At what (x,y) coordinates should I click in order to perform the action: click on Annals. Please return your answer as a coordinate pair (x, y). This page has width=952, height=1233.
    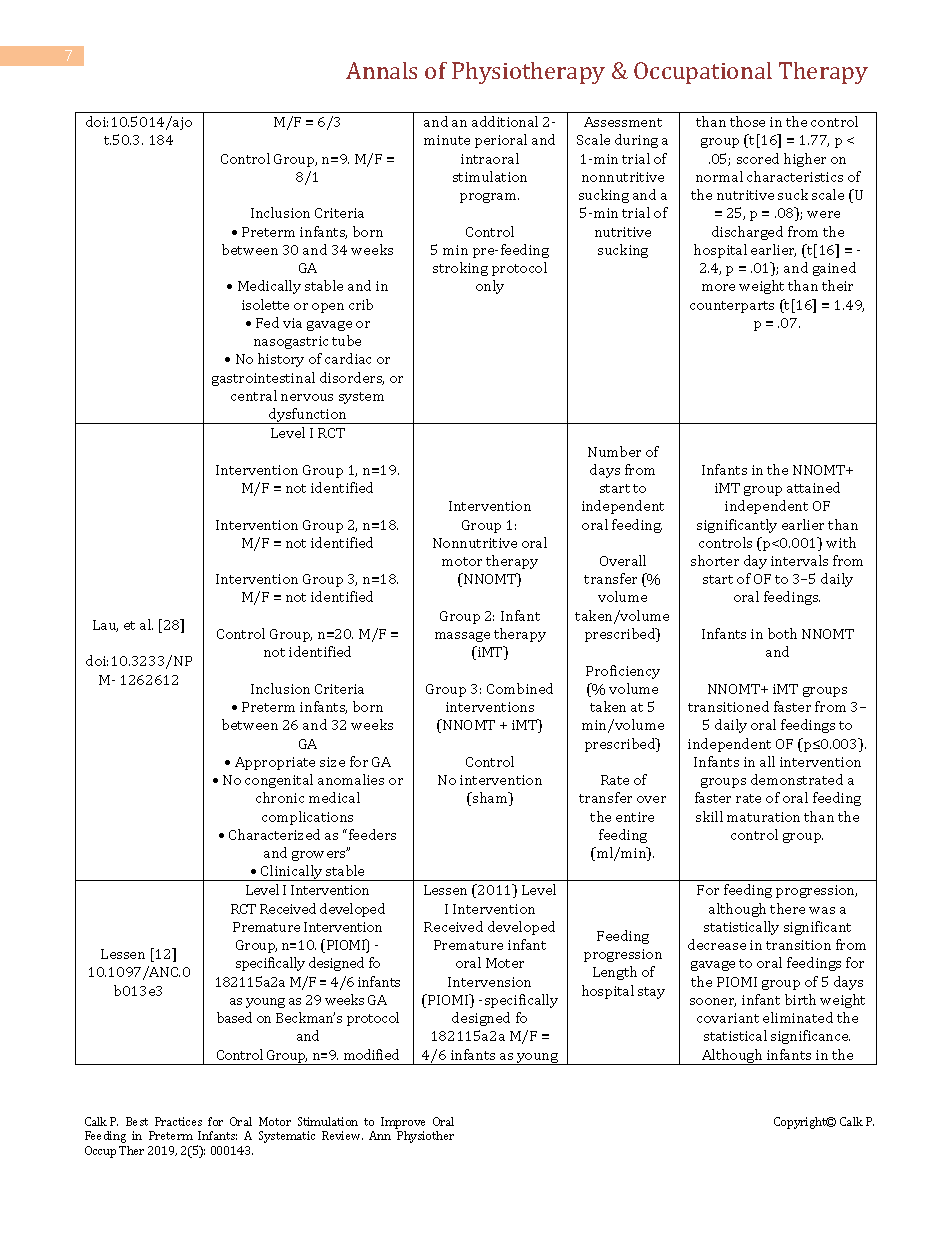
    Looking at the image, I should click on (381, 70).
